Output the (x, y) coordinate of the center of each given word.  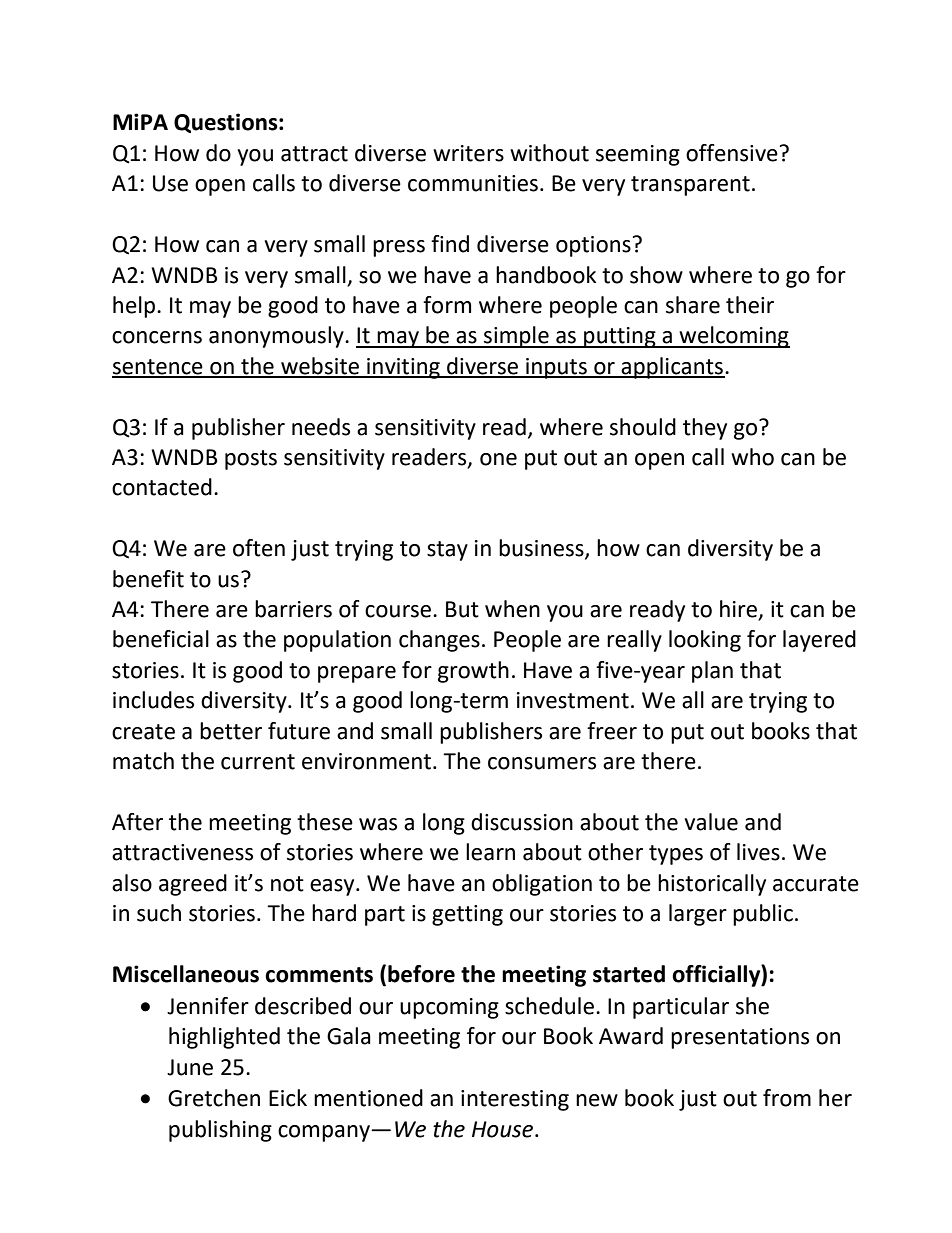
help (135, 307)
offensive (732, 153)
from (787, 1098)
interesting (515, 1100)
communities (473, 183)
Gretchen (214, 1098)
